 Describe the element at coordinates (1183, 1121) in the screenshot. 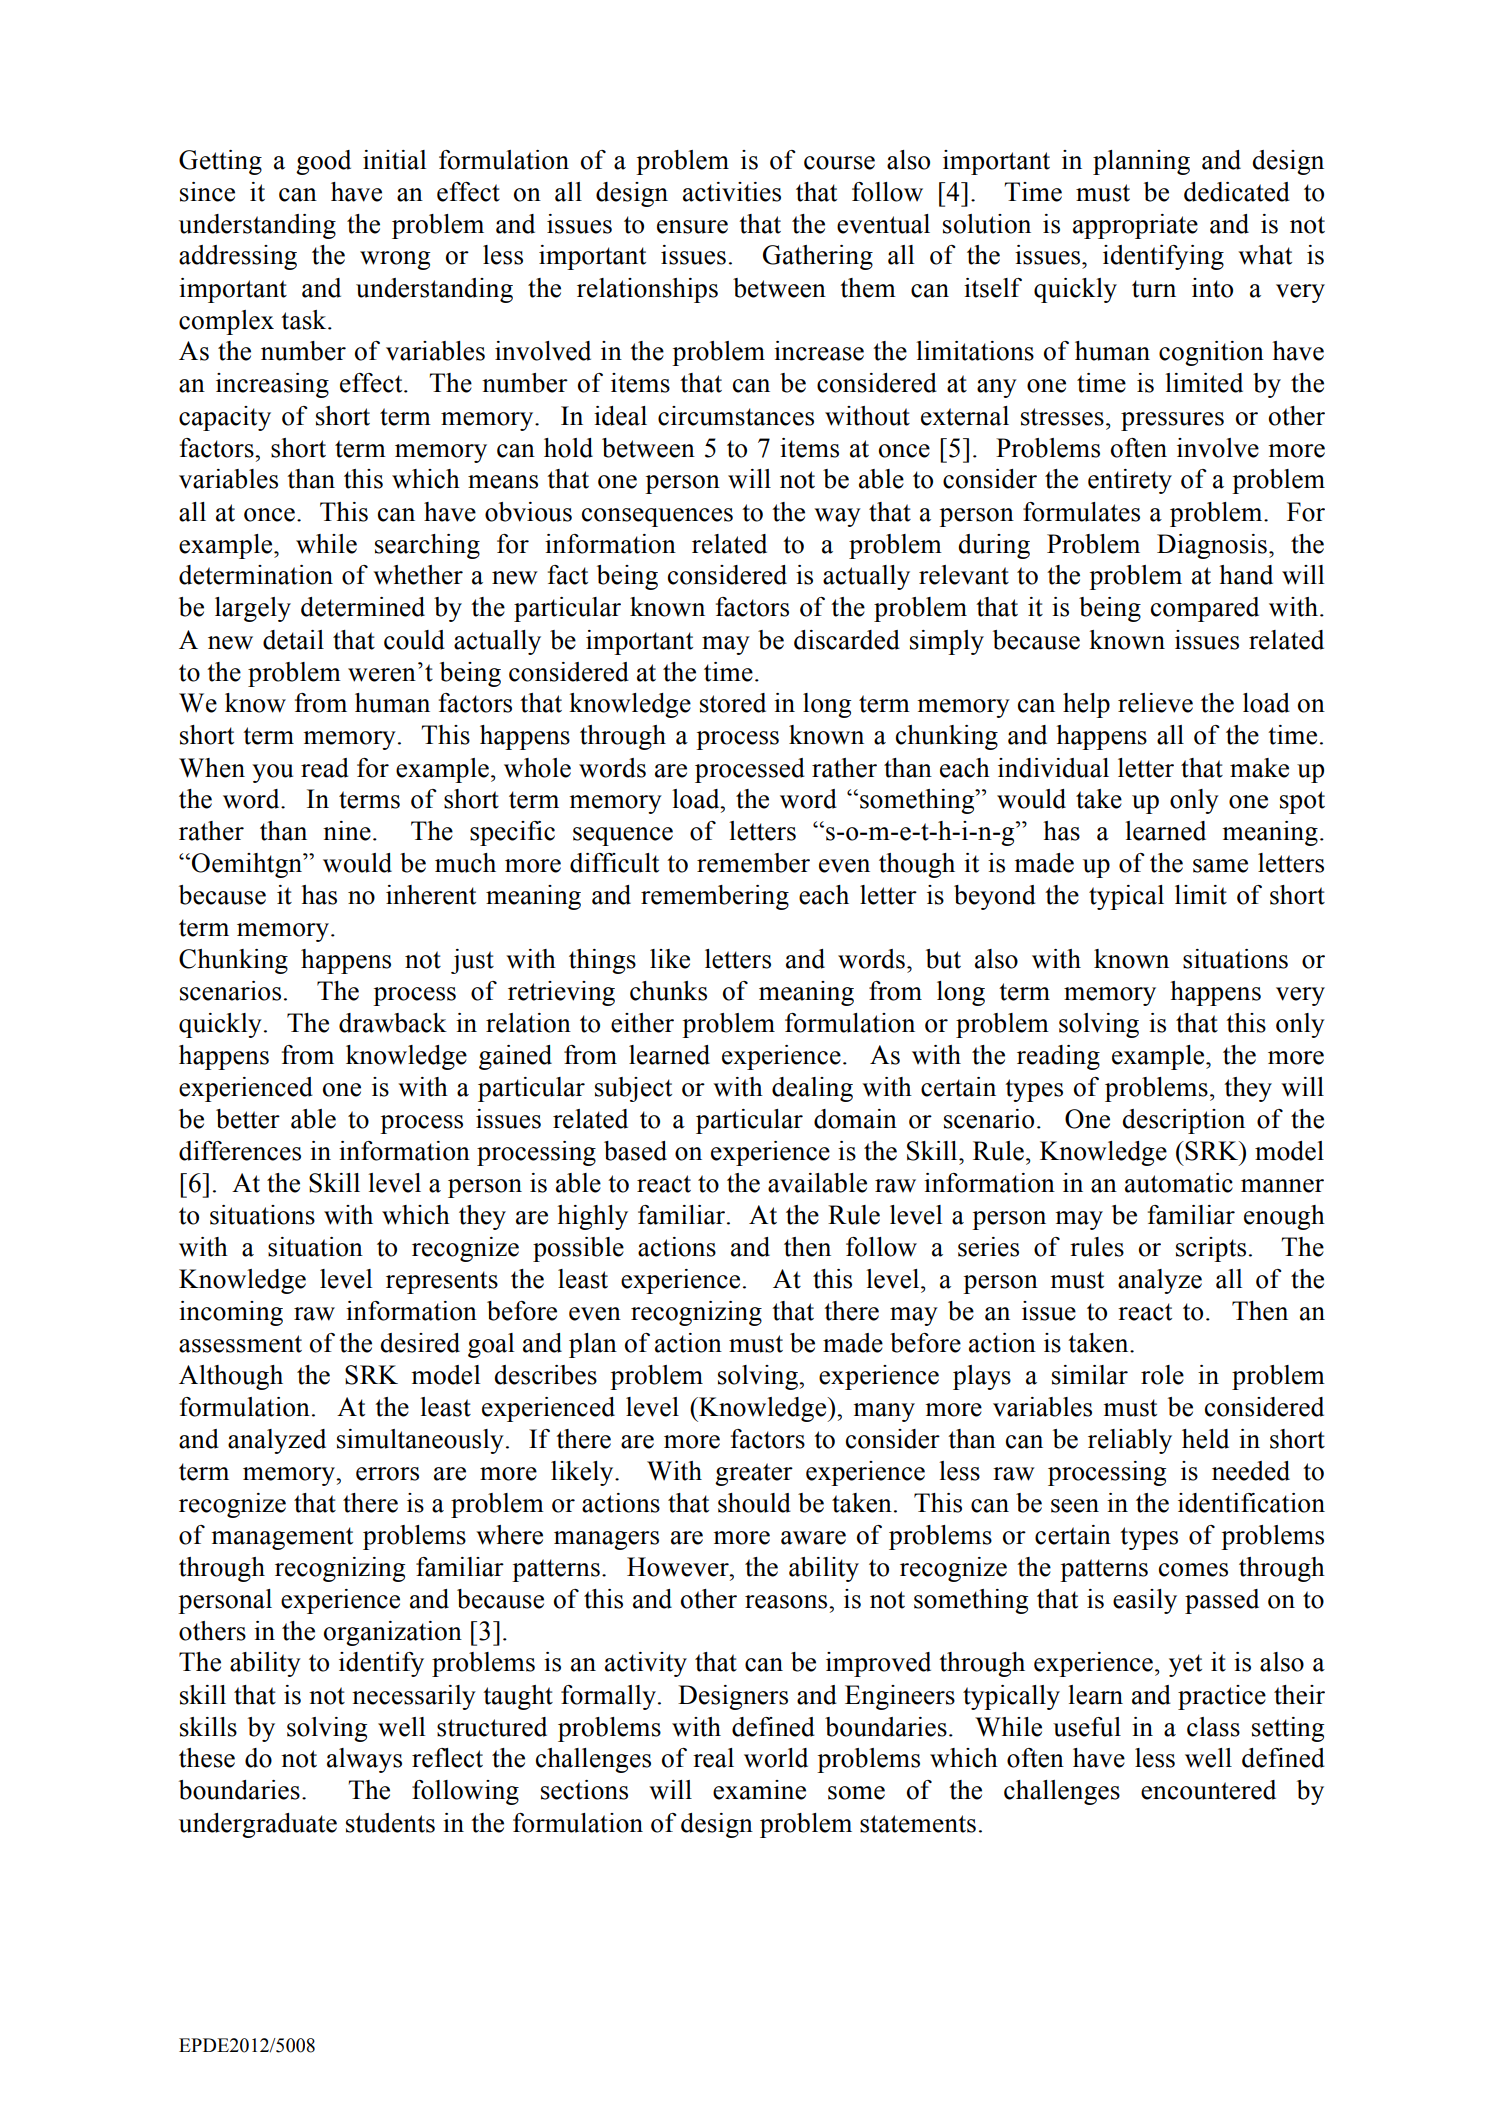

I see `description` at that location.
